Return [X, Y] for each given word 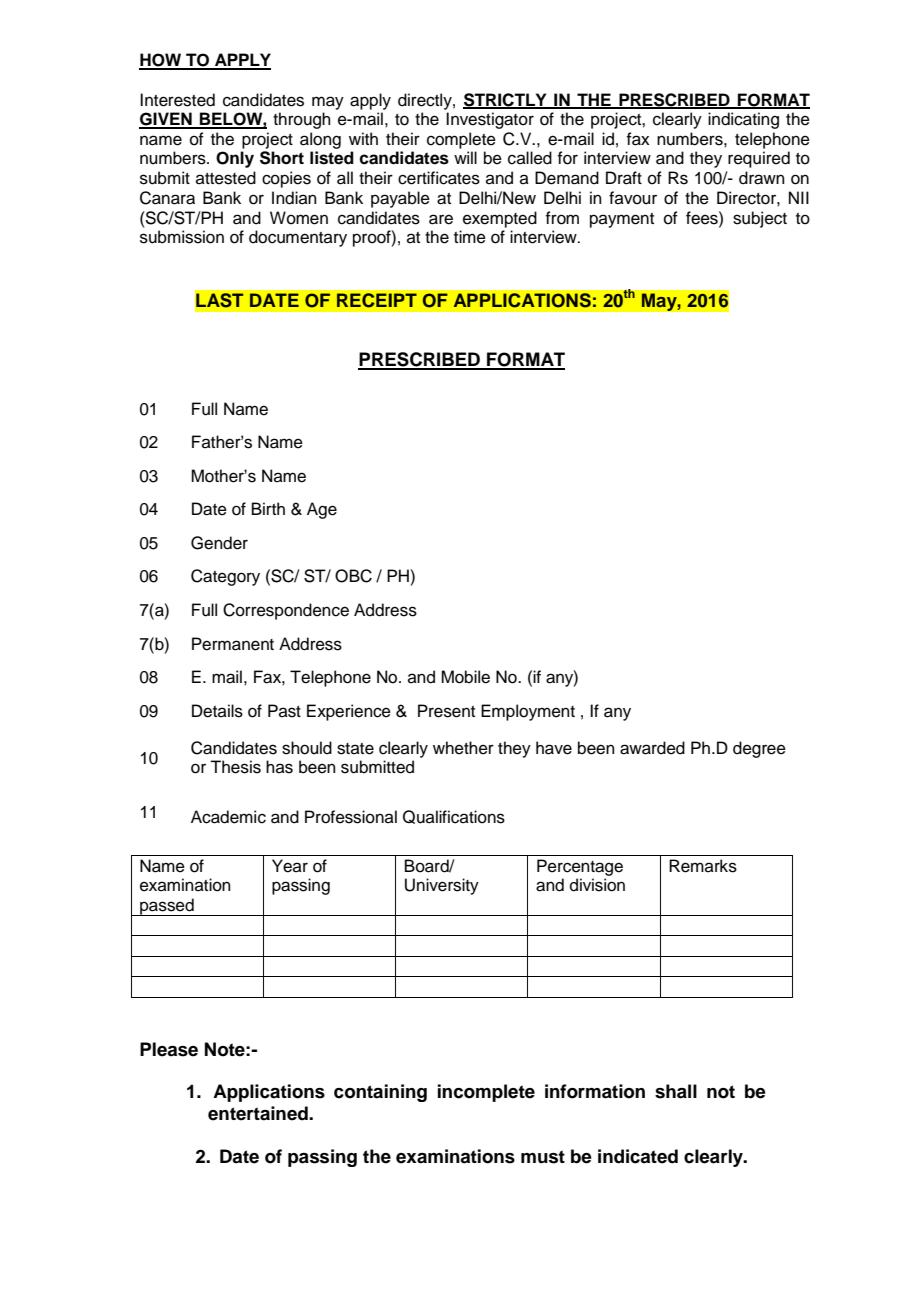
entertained [259, 1113]
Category [225, 577]
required [759, 159]
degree [759, 749]
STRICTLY [506, 100]
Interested [177, 100]
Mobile [465, 677]
